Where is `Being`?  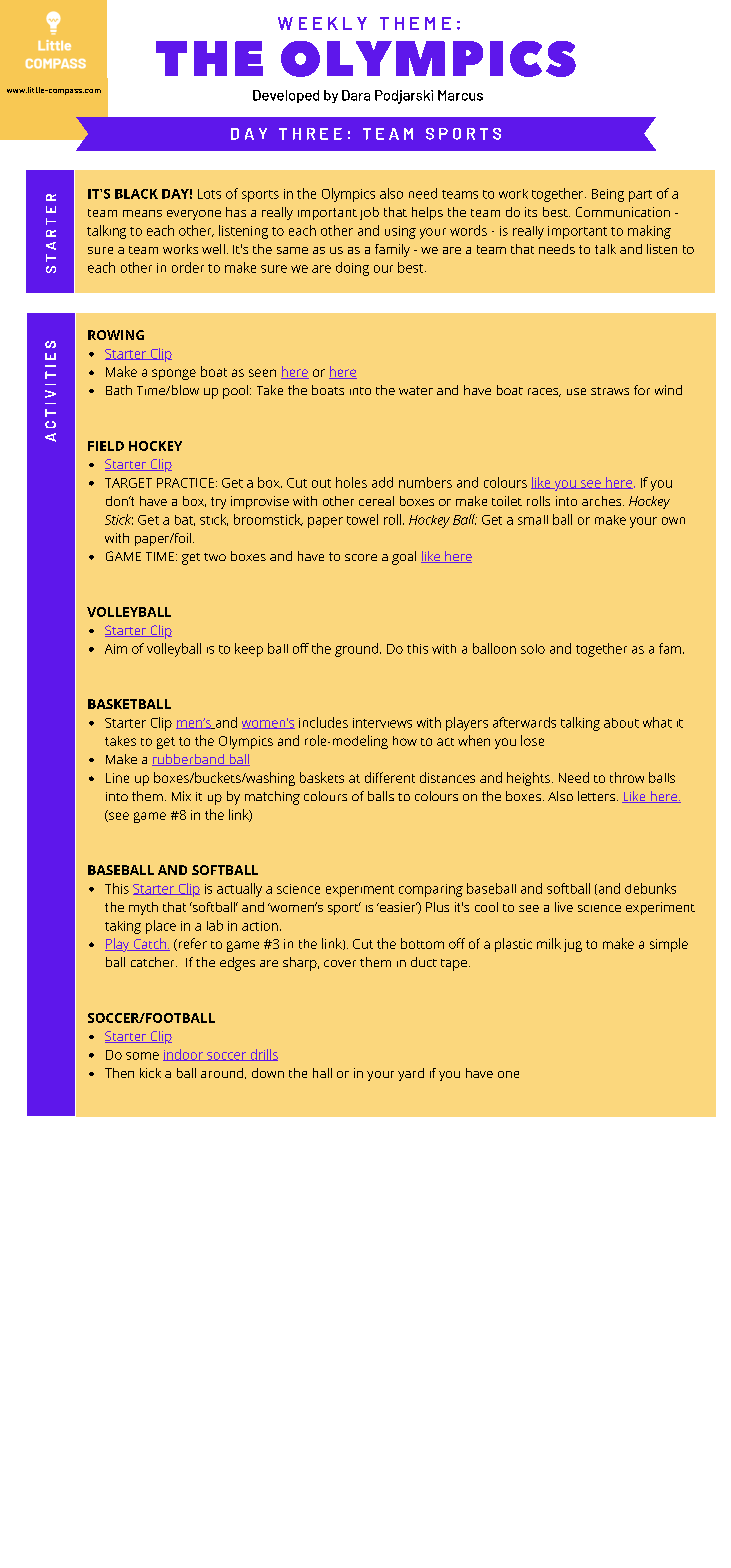
Being is located at coordinates (608, 195).
